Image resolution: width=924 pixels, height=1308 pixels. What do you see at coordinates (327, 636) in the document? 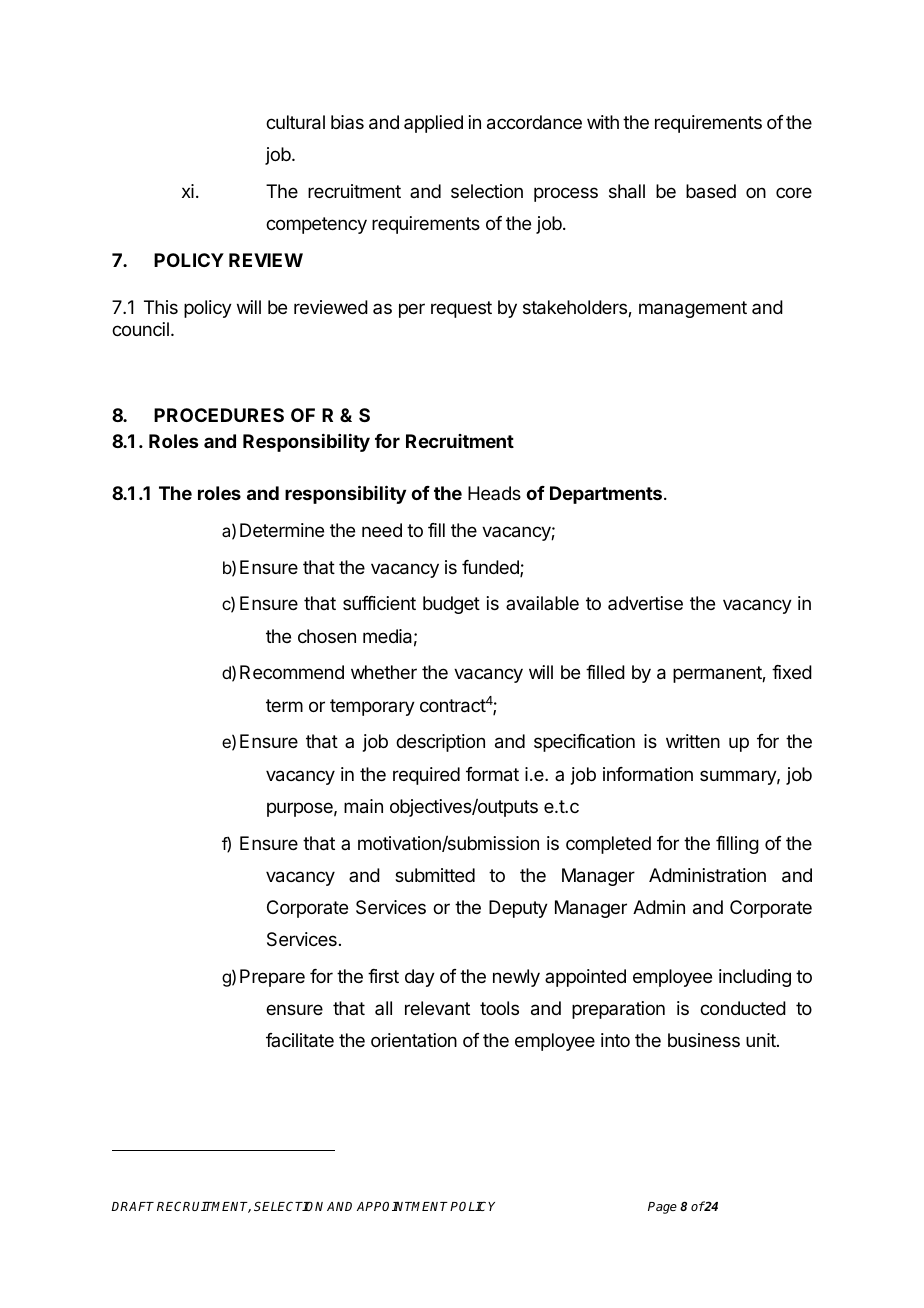
I see `chosen` at bounding box center [327, 636].
